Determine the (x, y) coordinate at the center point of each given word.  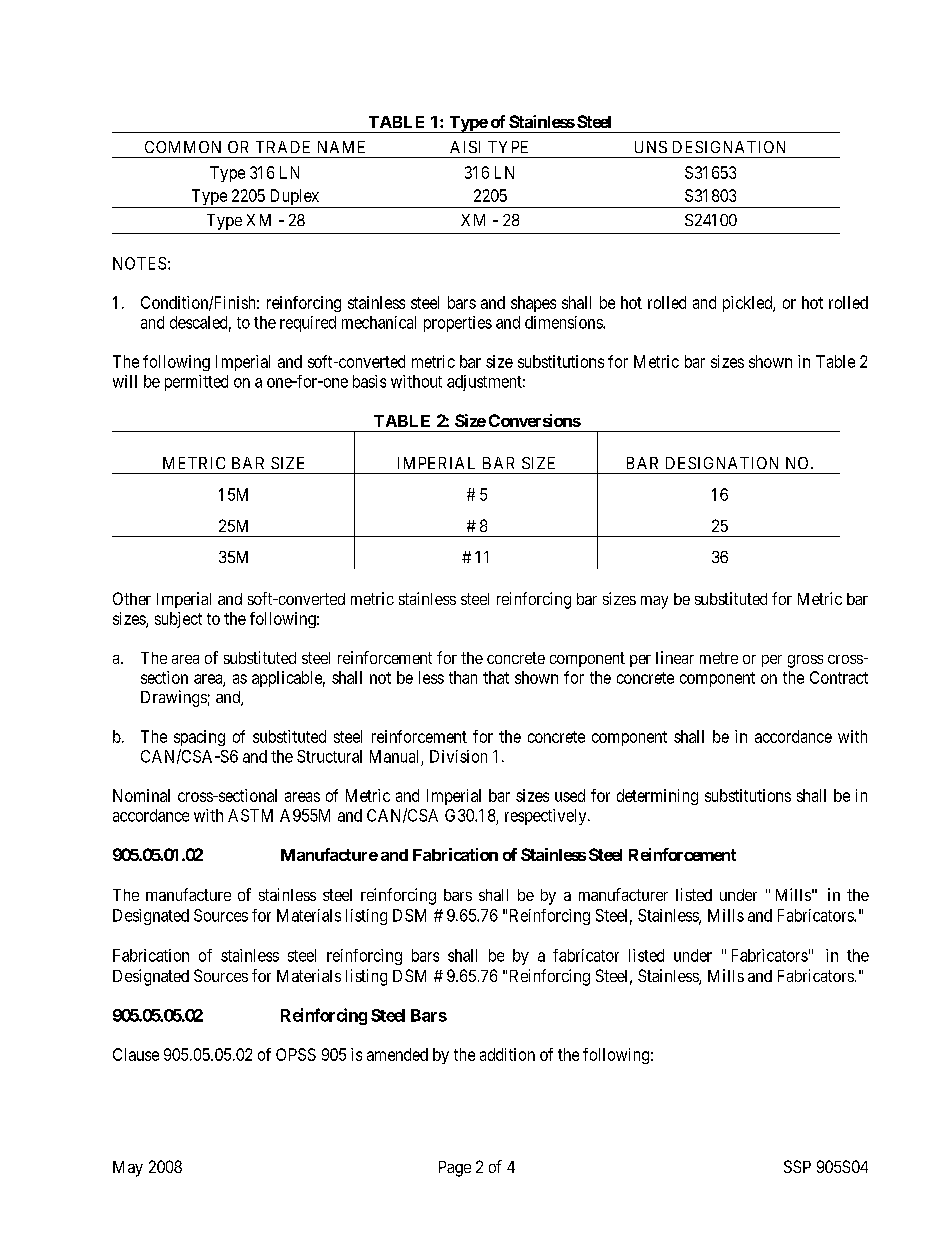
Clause (136, 1054)
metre (719, 658)
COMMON (183, 147)
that (496, 677)
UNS (651, 147)
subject (178, 620)
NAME (341, 147)
